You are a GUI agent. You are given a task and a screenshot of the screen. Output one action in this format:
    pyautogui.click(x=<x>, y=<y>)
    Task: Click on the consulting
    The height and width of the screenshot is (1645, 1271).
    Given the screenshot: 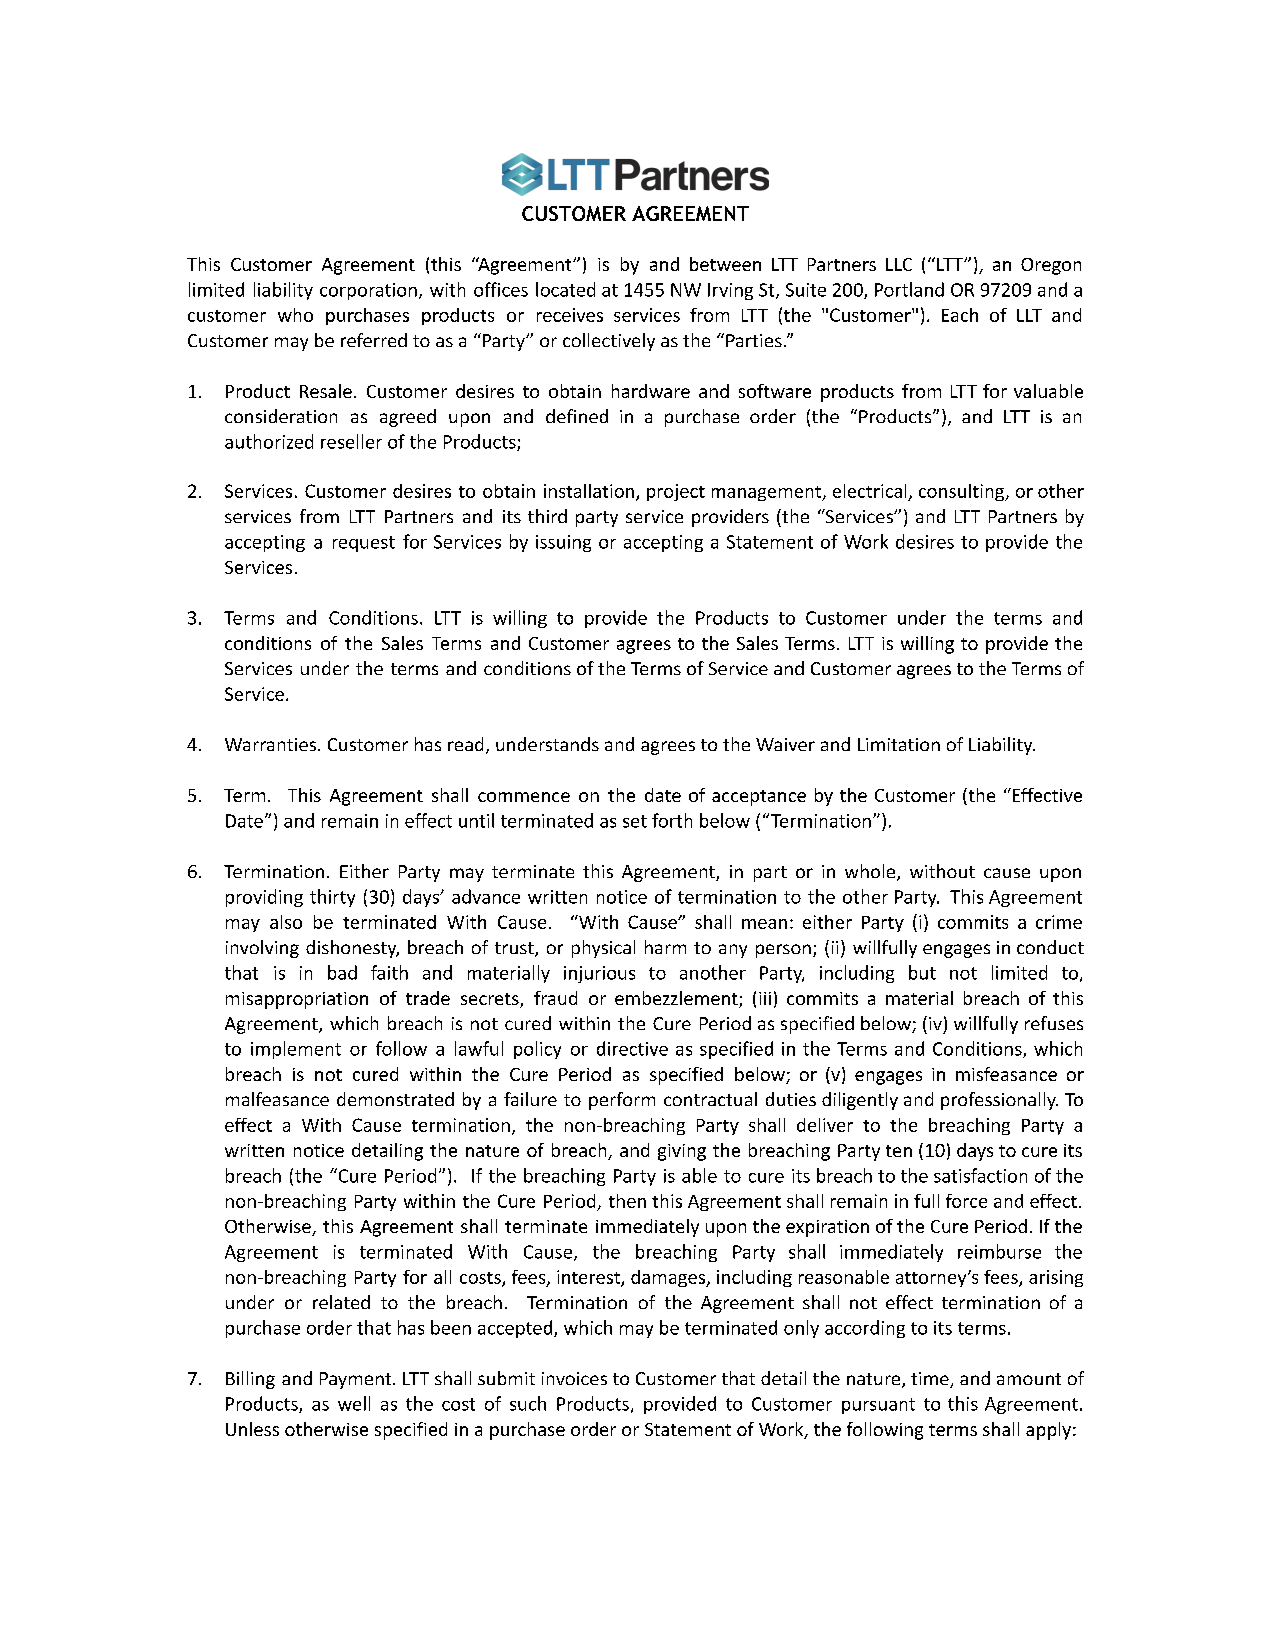 What is the action you would take?
    pyautogui.click(x=963, y=492)
